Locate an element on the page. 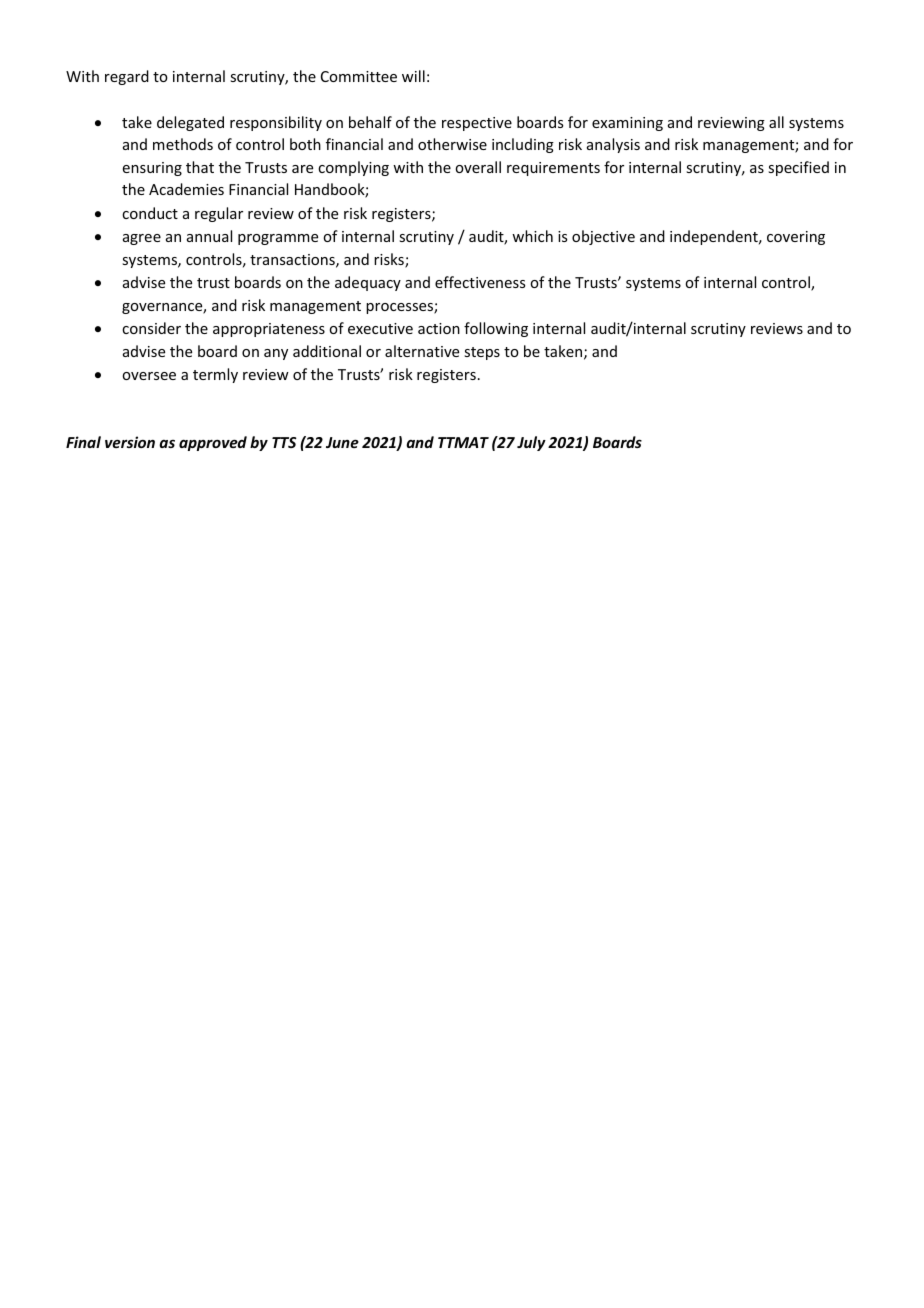  regard is located at coordinates (127, 77).
